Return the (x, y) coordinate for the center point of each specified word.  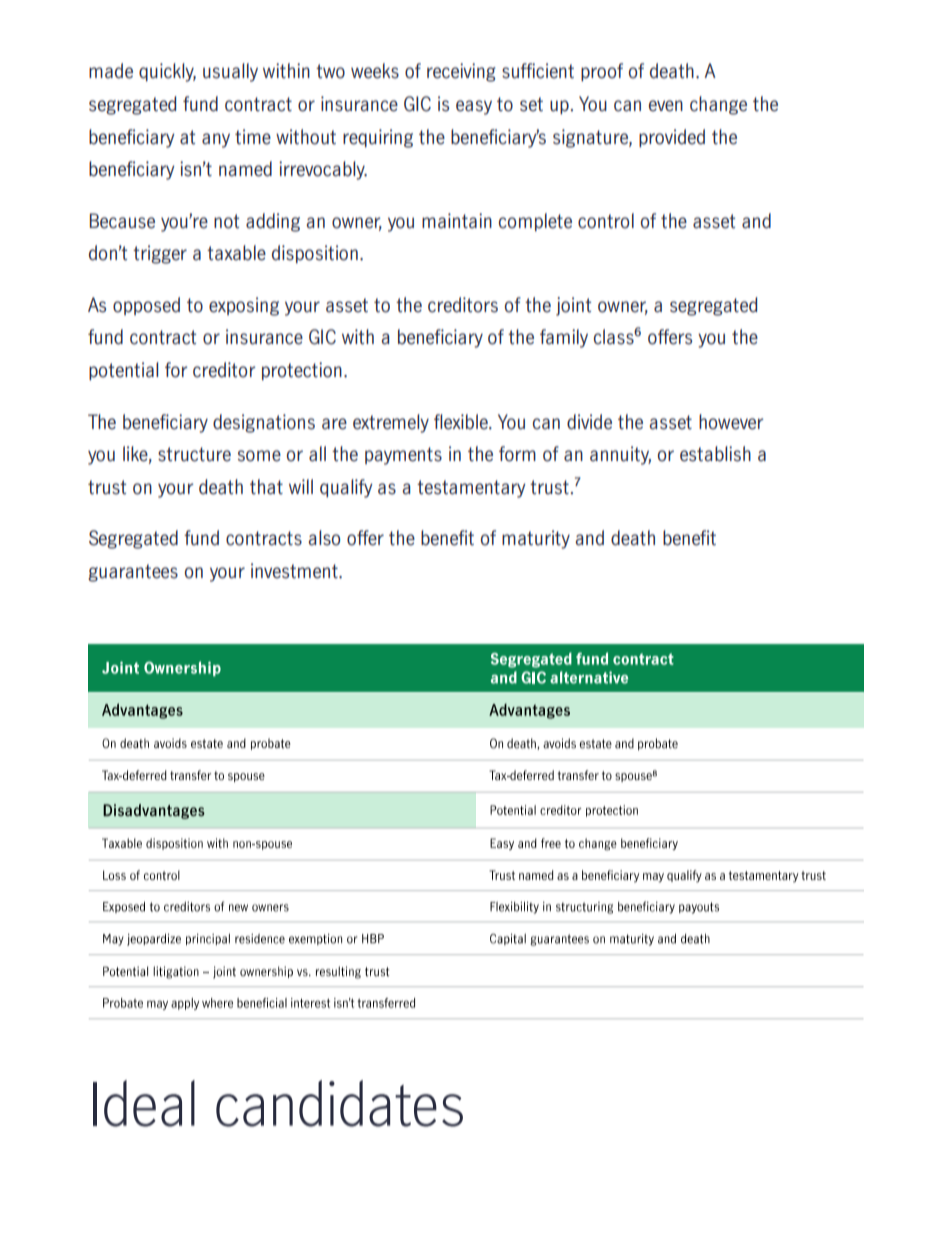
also (324, 538)
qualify (346, 488)
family (564, 338)
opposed (146, 306)
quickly (167, 72)
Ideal (144, 1103)
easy (474, 107)
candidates (339, 1103)
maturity (536, 539)
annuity (620, 455)
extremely (391, 423)
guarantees (133, 573)
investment (295, 571)
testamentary (471, 489)
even (666, 106)
